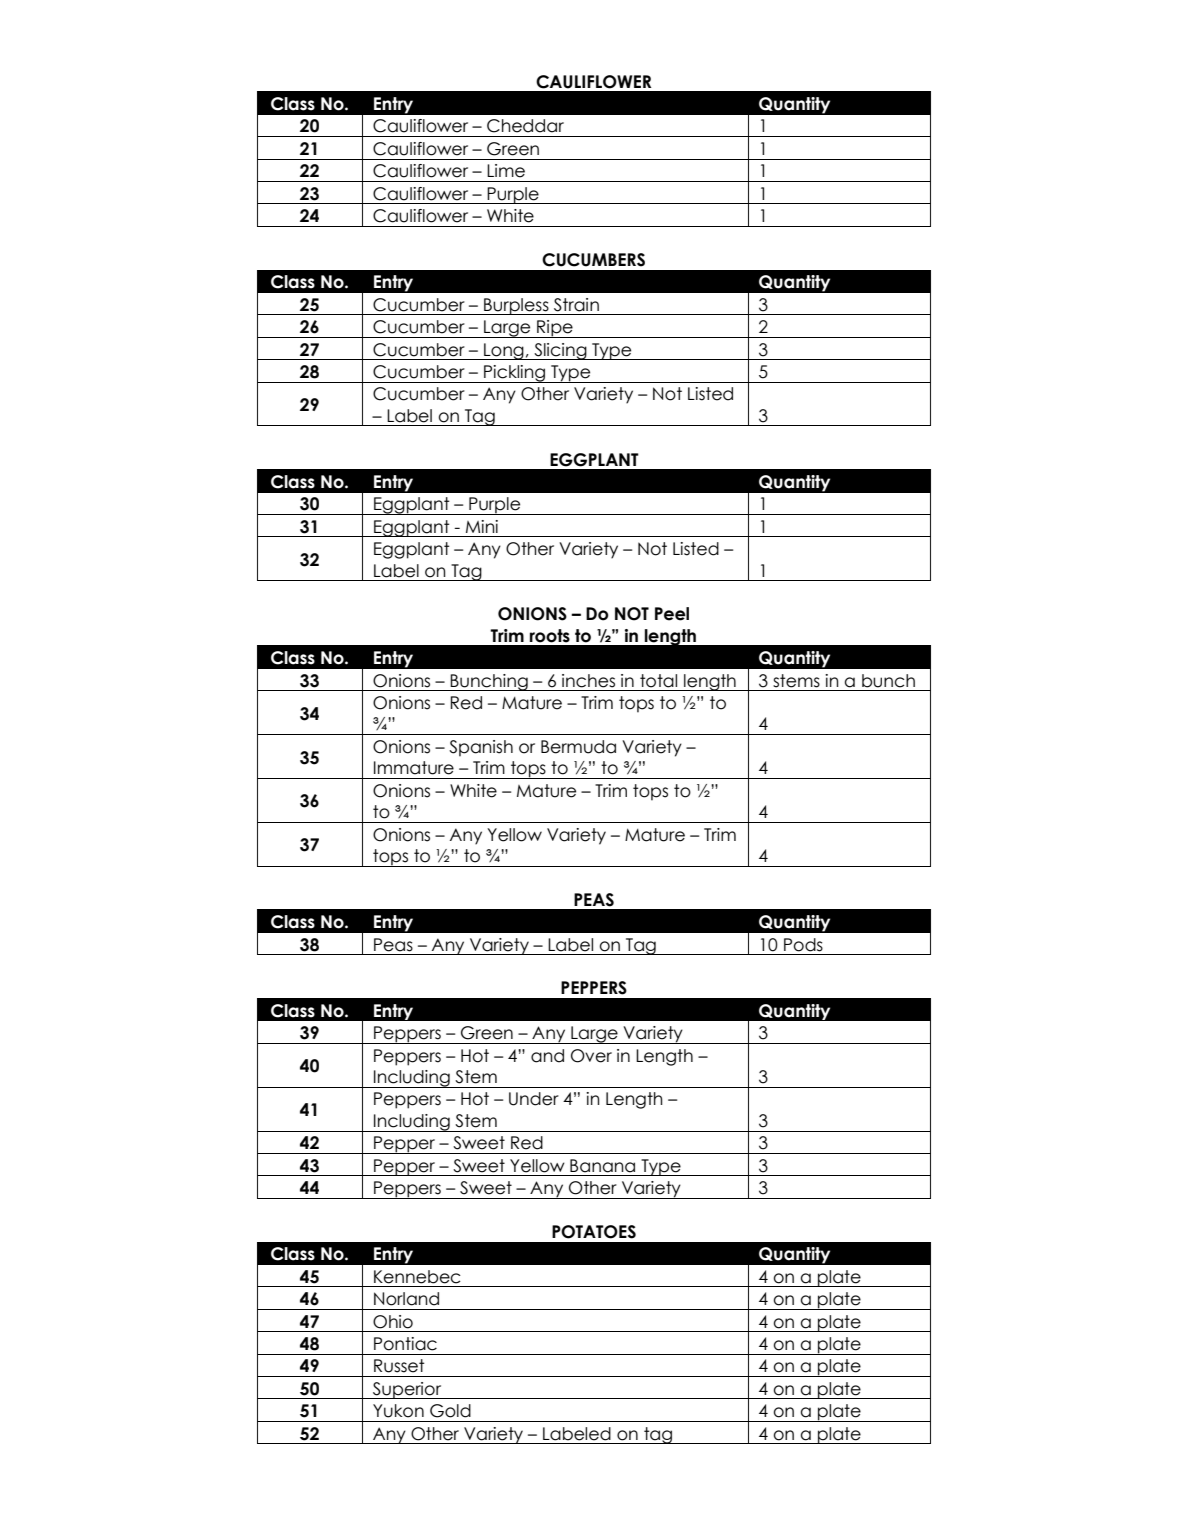  Describe the element at coordinates (482, 526) in the screenshot. I see `Mini` at that location.
